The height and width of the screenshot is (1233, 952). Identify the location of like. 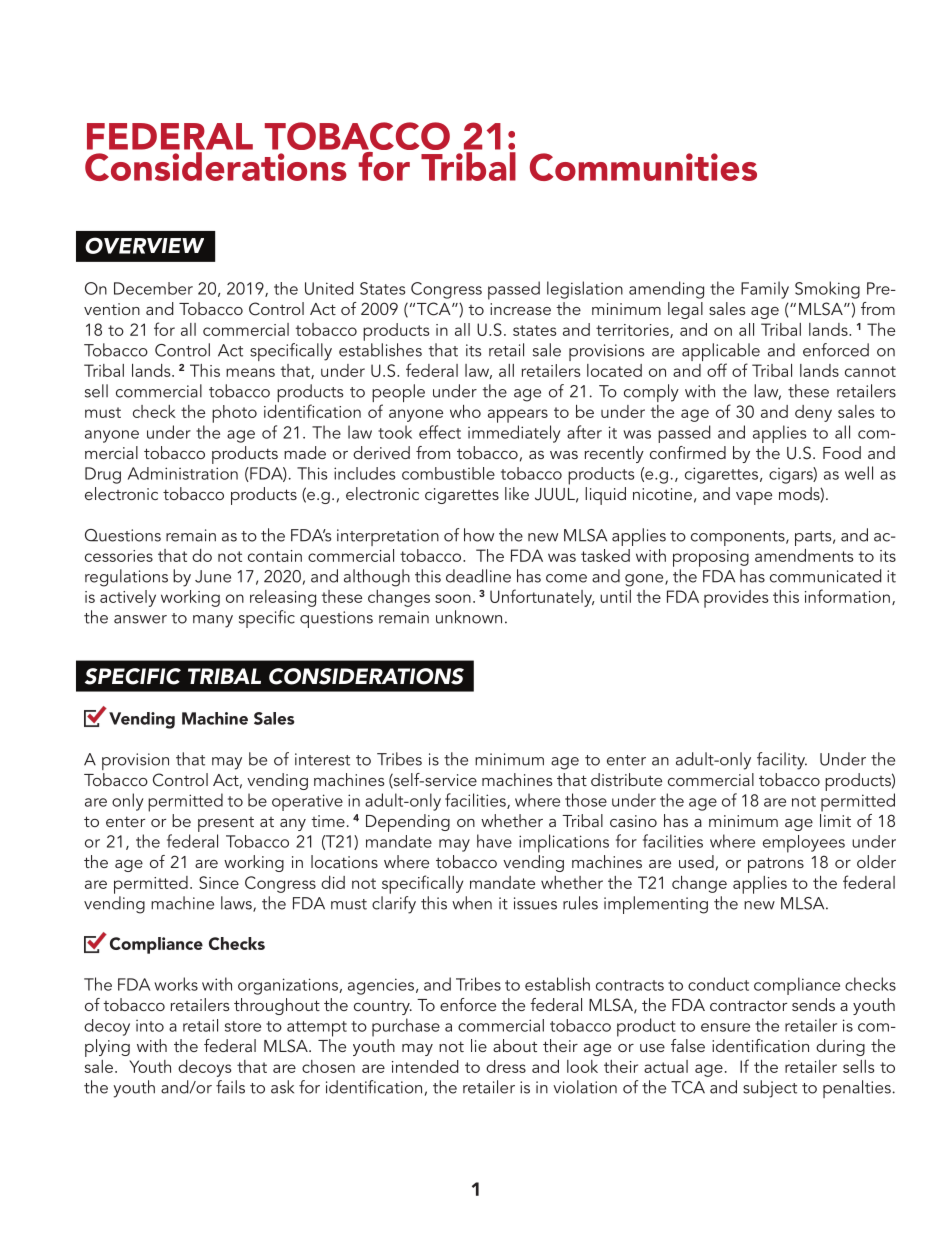
(517, 493).
